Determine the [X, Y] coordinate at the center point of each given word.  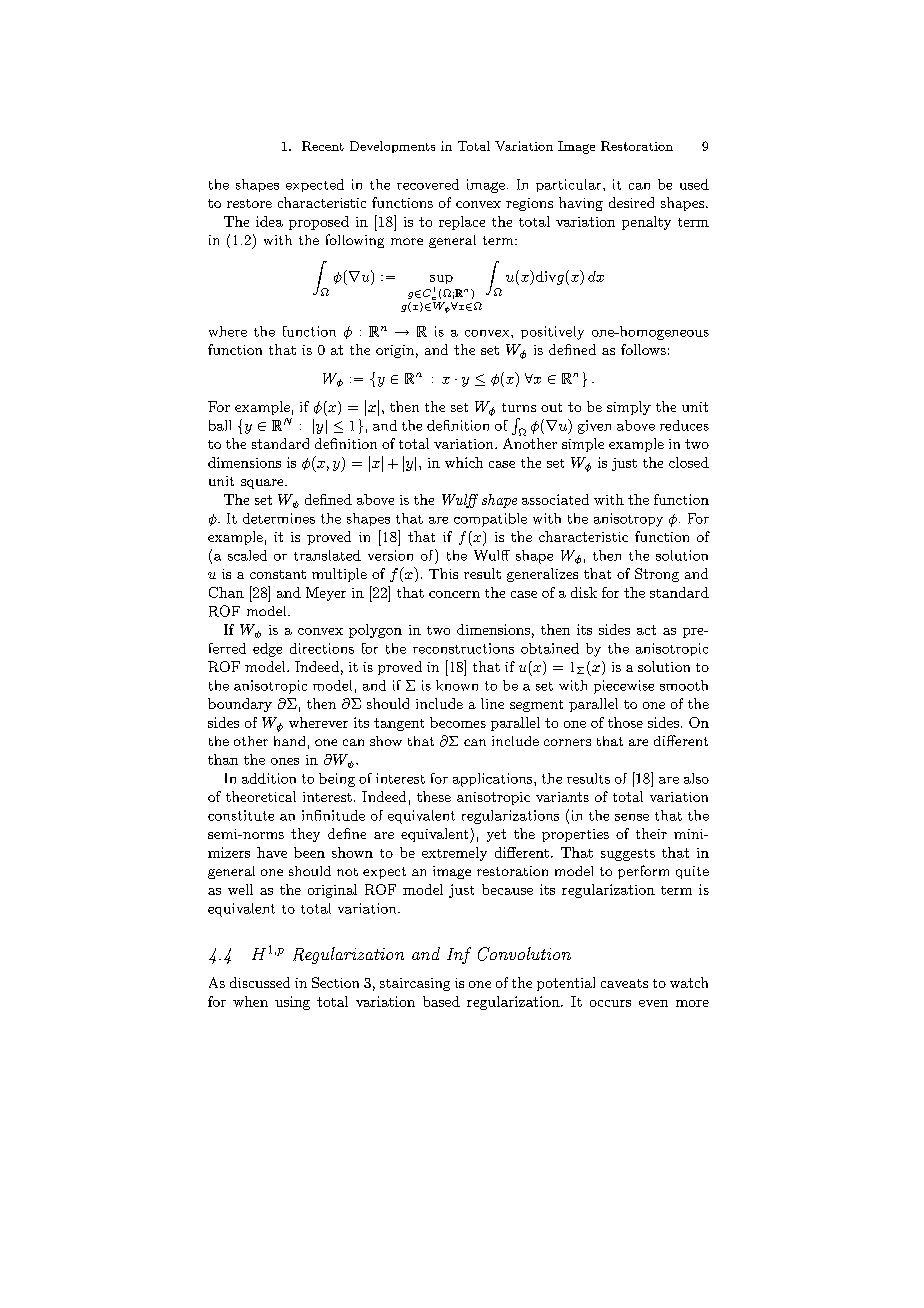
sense [632, 817]
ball [220, 425]
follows [643, 349]
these [434, 796]
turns [519, 407]
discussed [260, 982]
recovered [428, 184]
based [441, 1001]
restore [249, 203]
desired [631, 202]
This [443, 573]
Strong [657, 575]
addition [269, 778]
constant [278, 574]
